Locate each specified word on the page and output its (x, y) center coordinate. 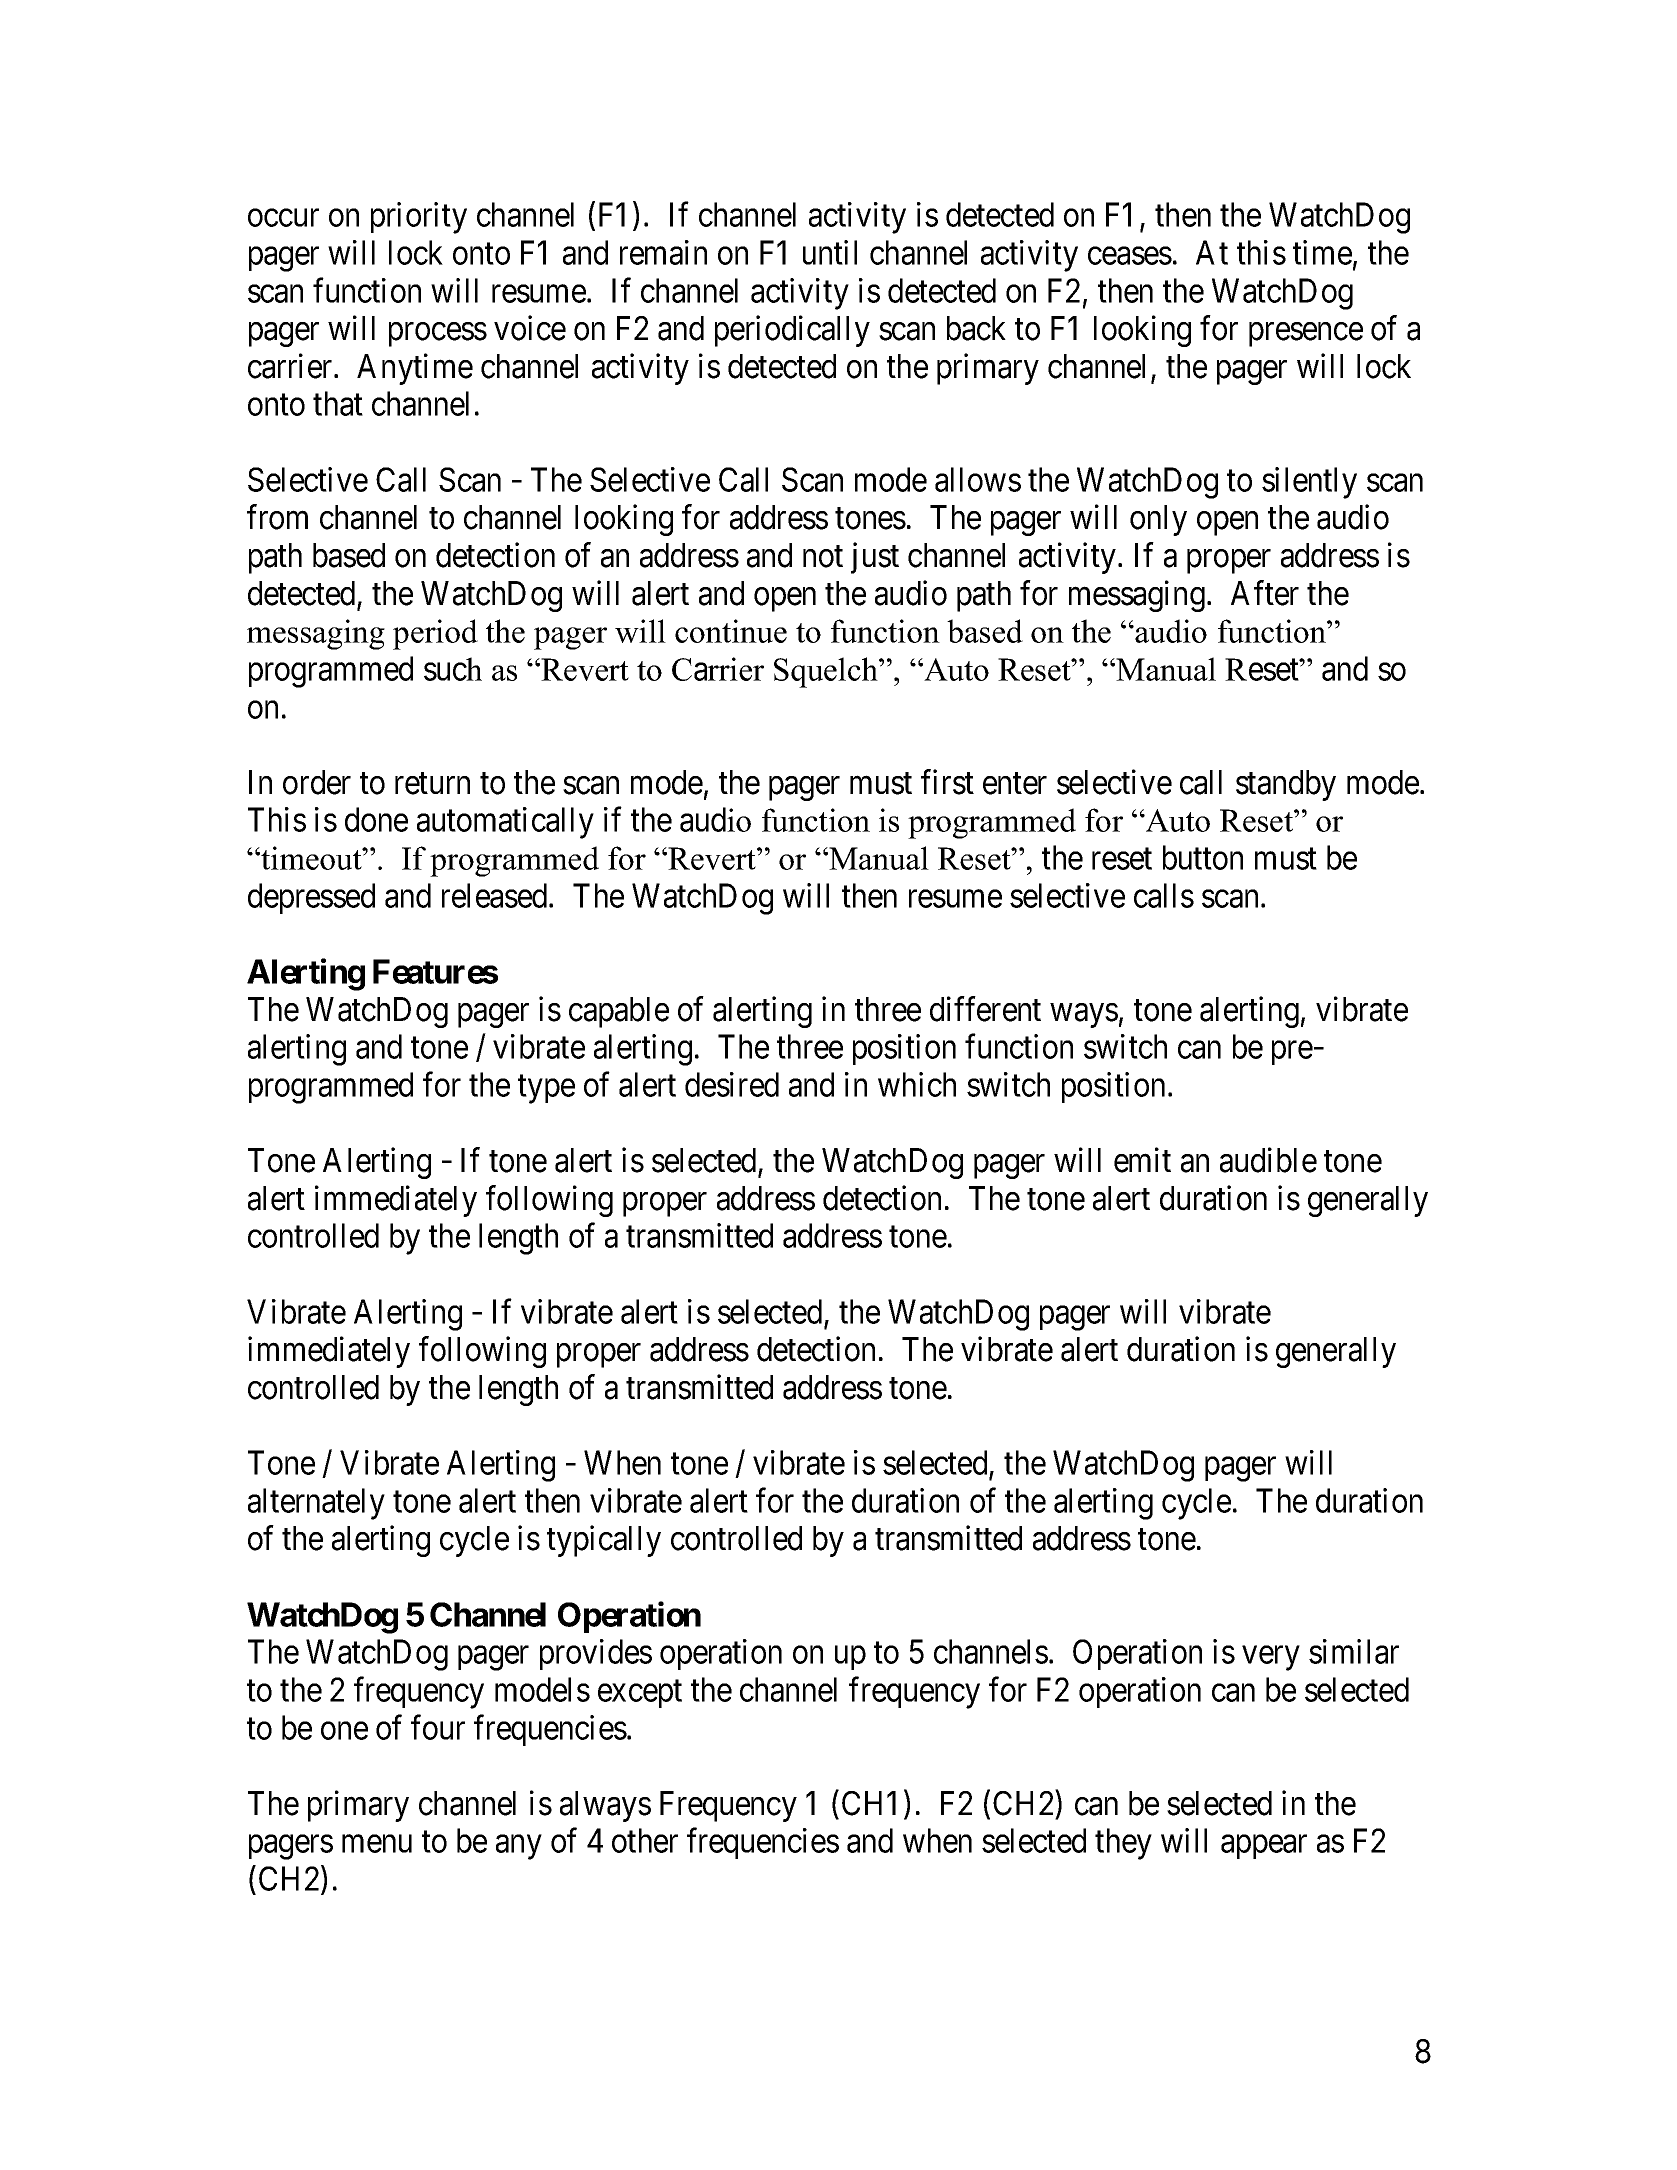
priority (419, 218)
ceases (1130, 256)
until (830, 252)
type (546, 1089)
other (645, 1840)
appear (1264, 1847)
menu (377, 1844)
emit (1142, 1160)
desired (732, 1084)
